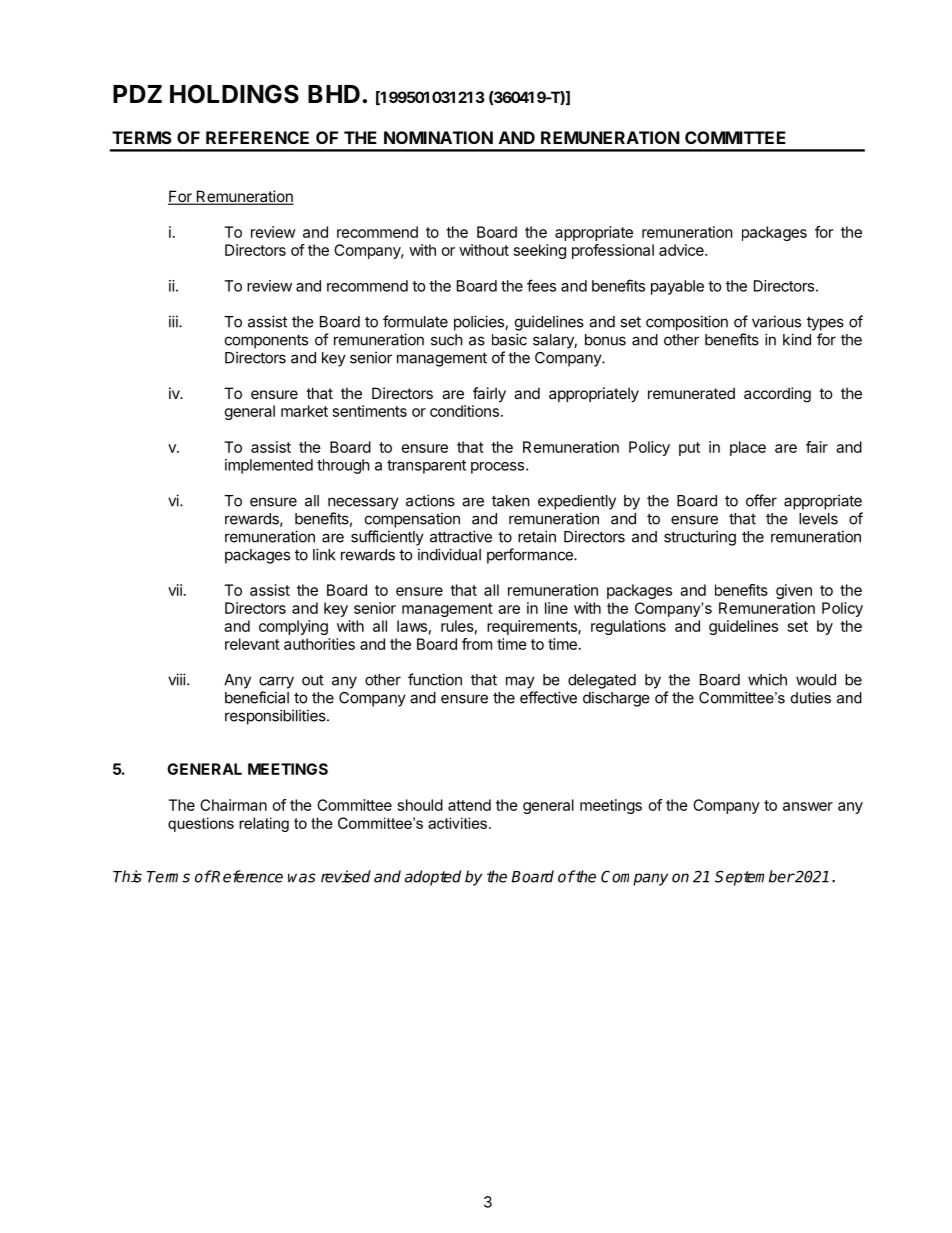 The image size is (952, 1233). I want to click on activities, so click(457, 823).
